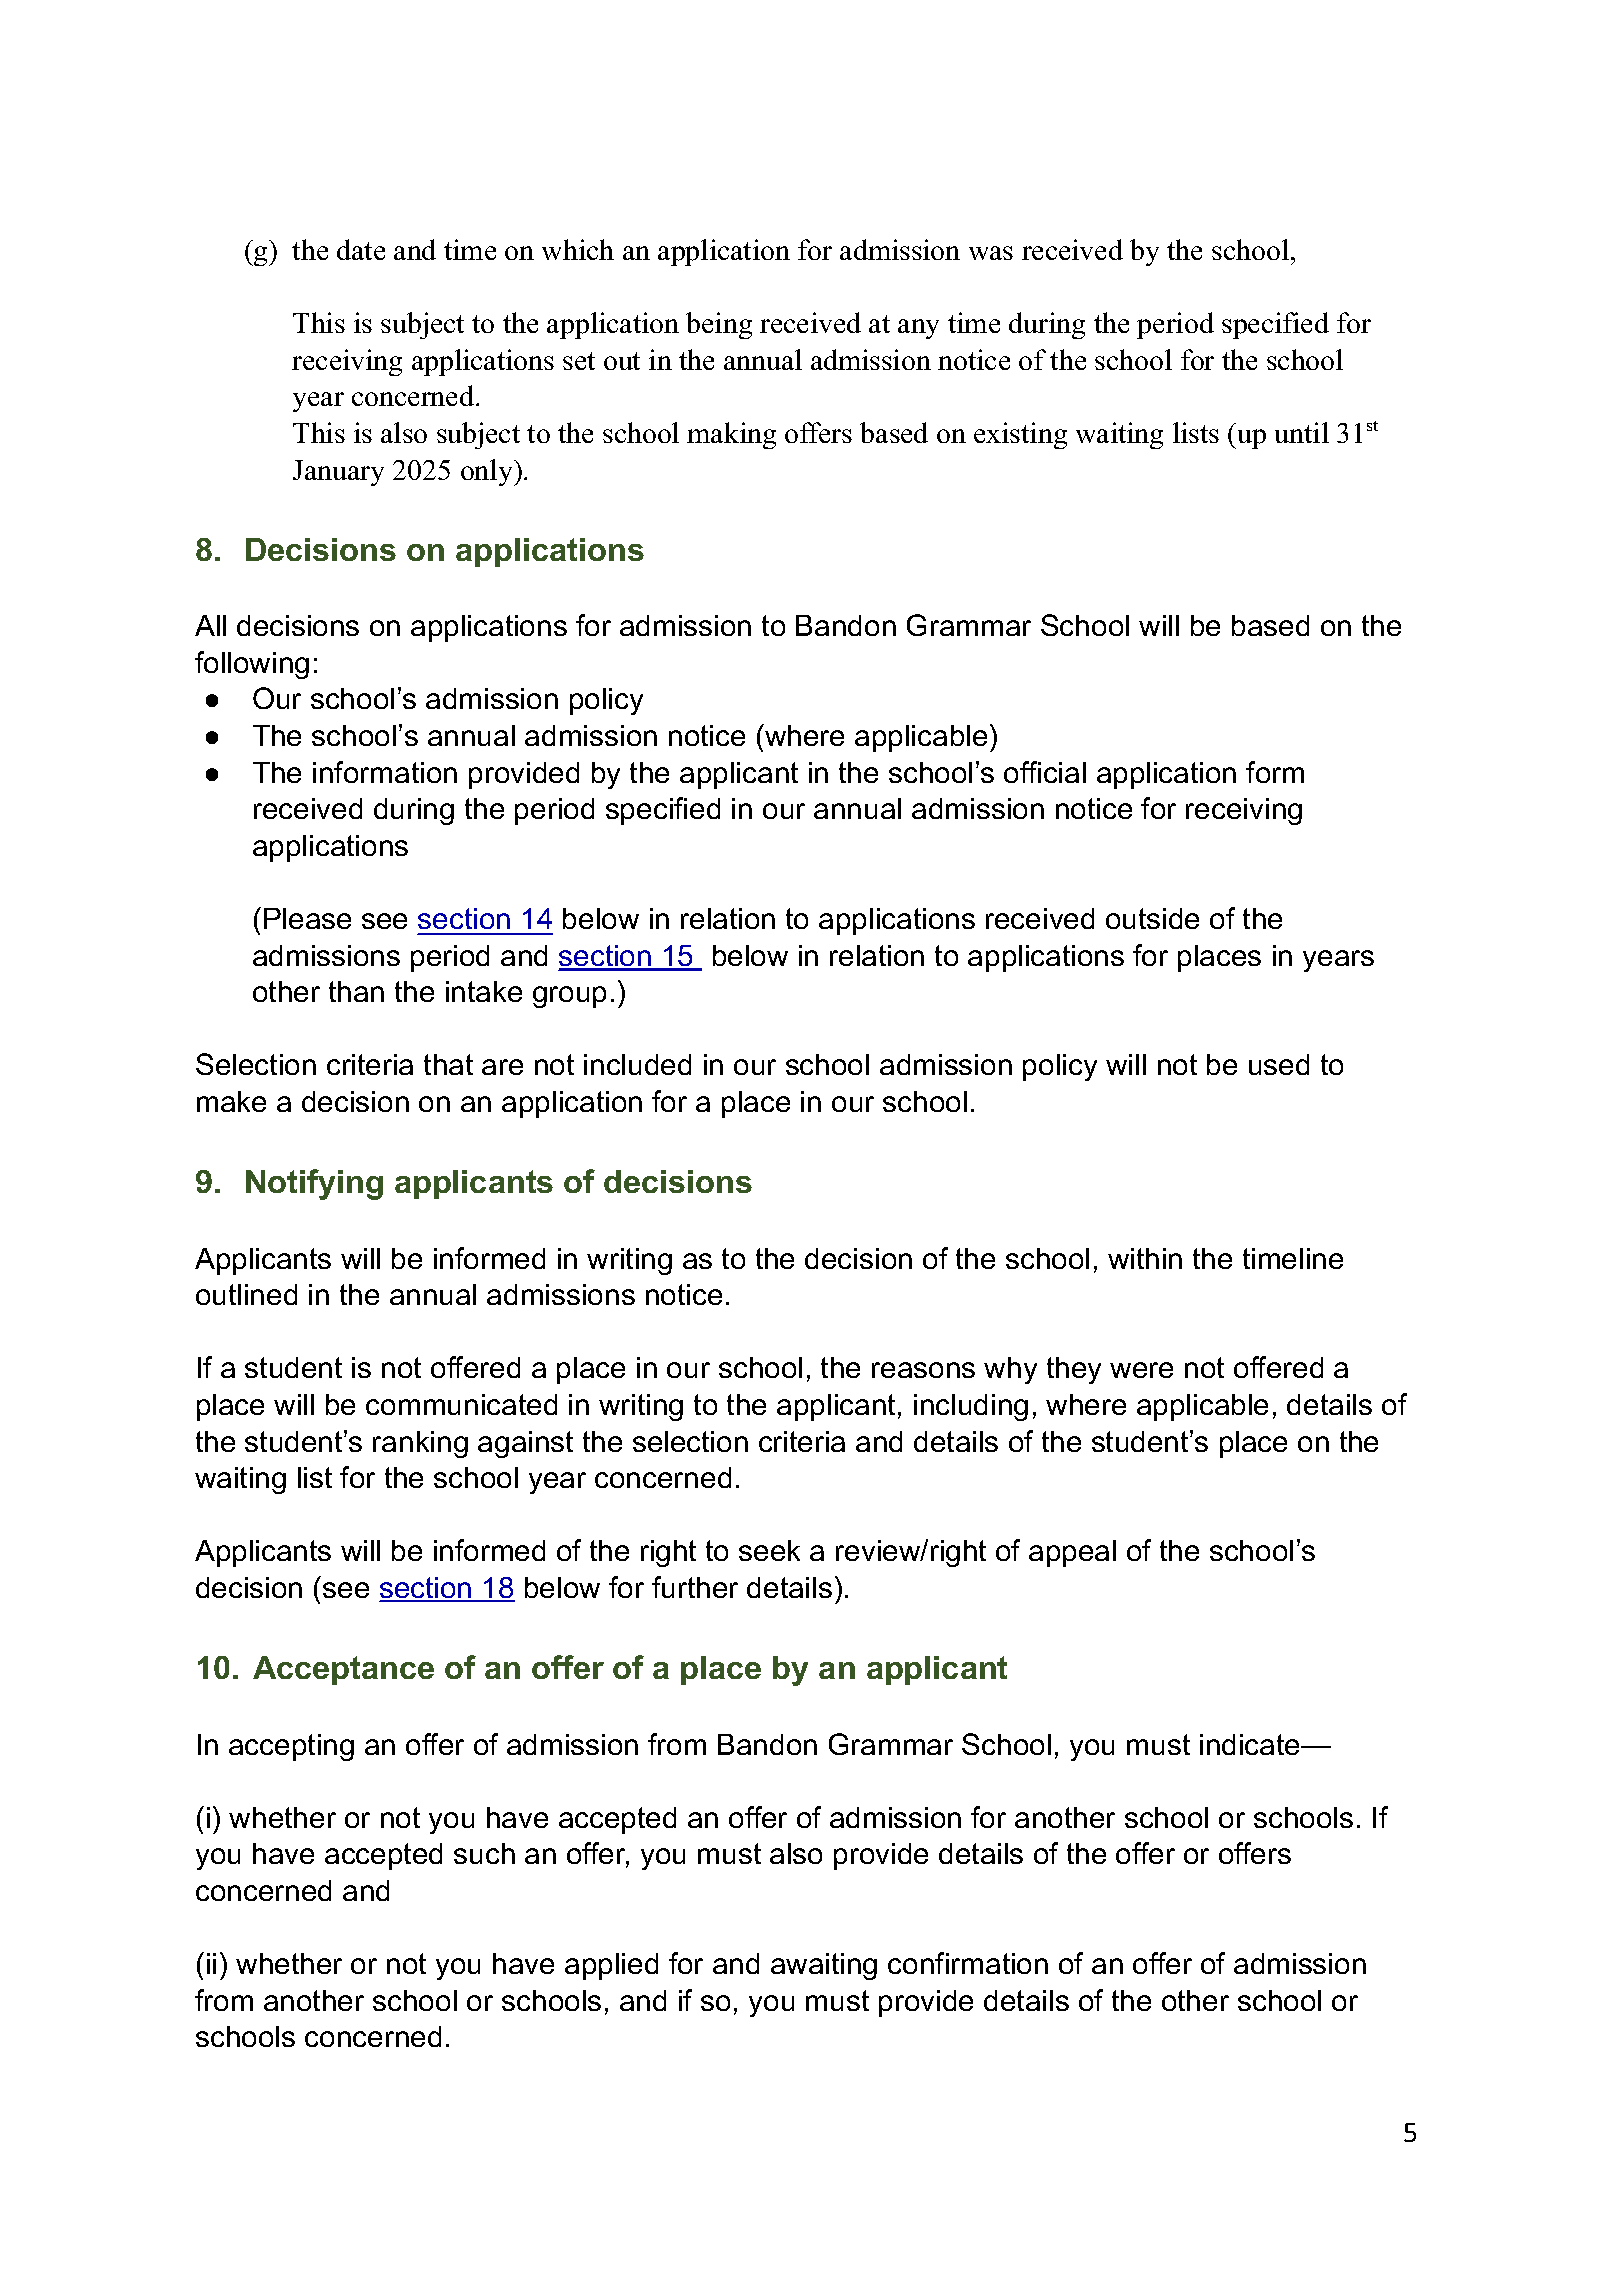 The image size is (1616, 2283). What do you see at coordinates (420, 1444) in the screenshot?
I see `ranking` at bounding box center [420, 1444].
